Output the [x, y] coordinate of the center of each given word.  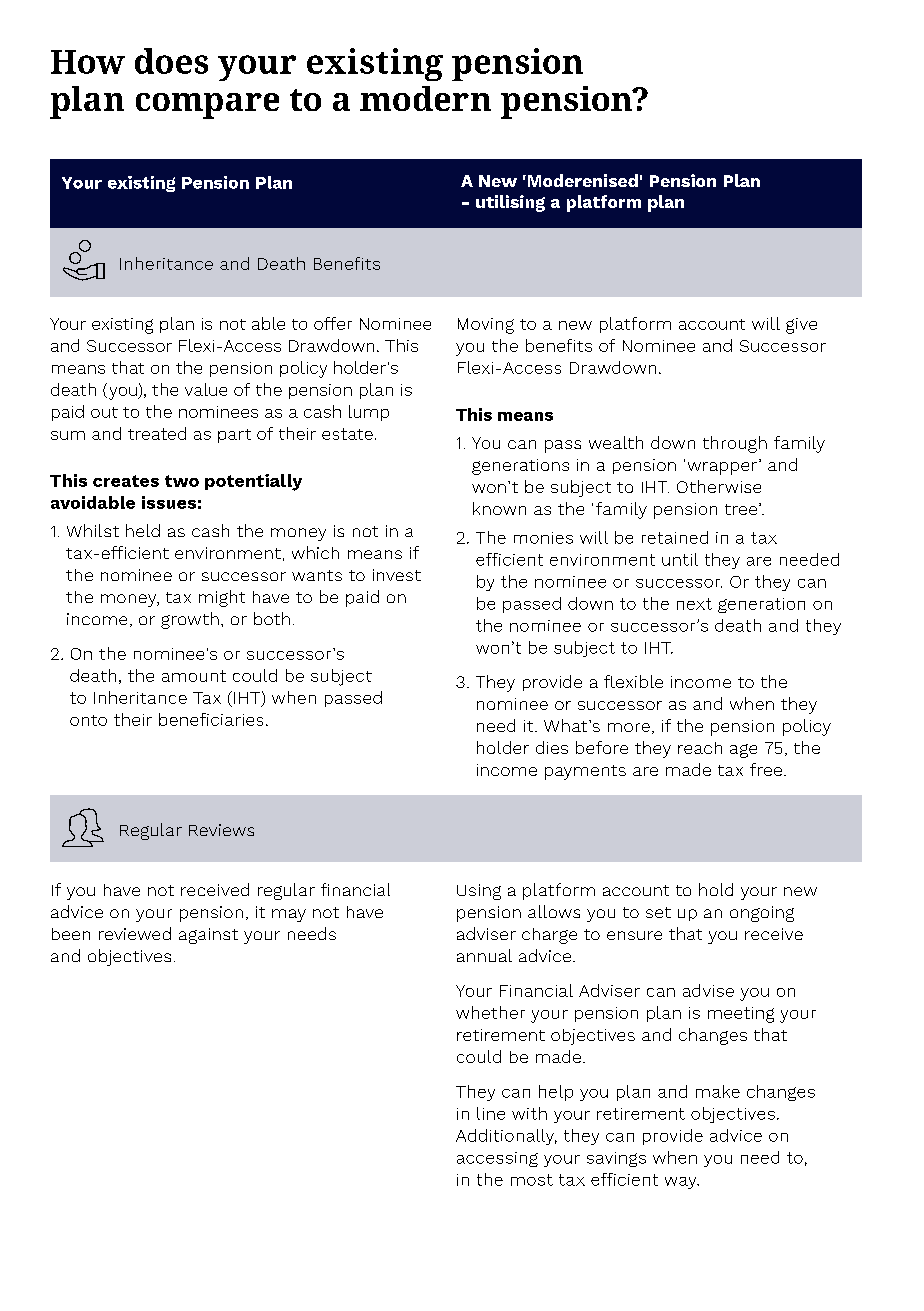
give [801, 326]
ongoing [762, 914]
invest [397, 575]
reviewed [135, 933]
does [171, 61]
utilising [510, 203]
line [491, 1113]
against [208, 936]
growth [190, 620]
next [694, 604]
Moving [486, 326]
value [206, 389]
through [735, 444]
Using [479, 892]
